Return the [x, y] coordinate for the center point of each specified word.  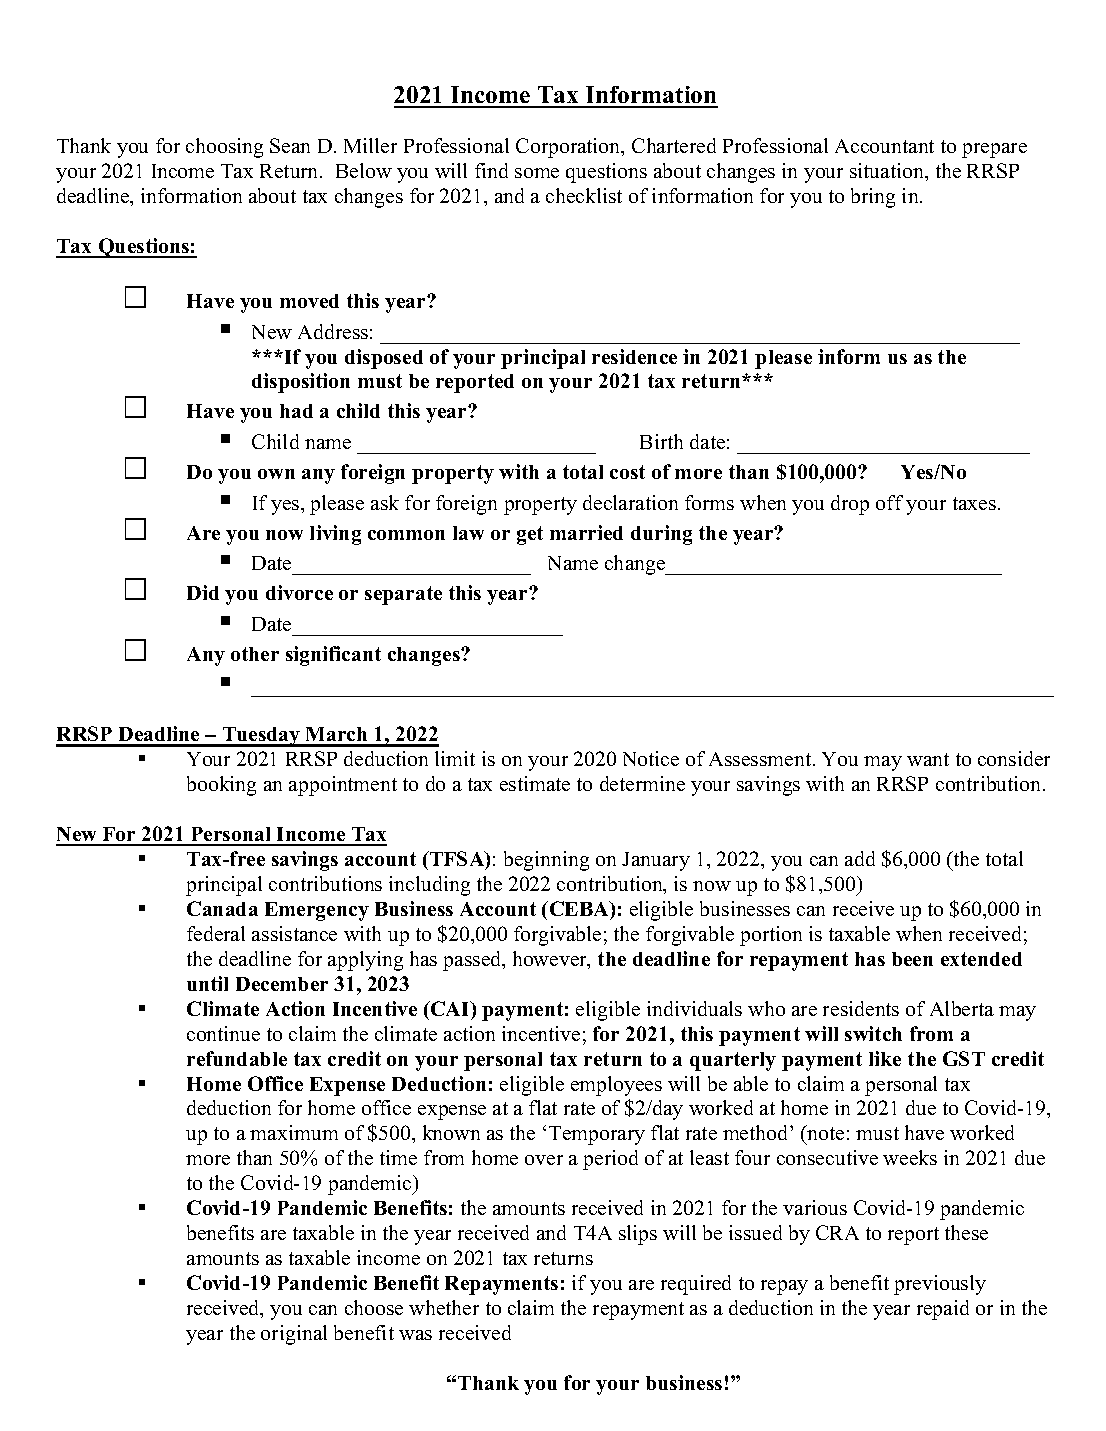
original [294, 1335]
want [928, 759]
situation [888, 170]
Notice [651, 758]
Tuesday [261, 737]
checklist [584, 195]
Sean [290, 145]
